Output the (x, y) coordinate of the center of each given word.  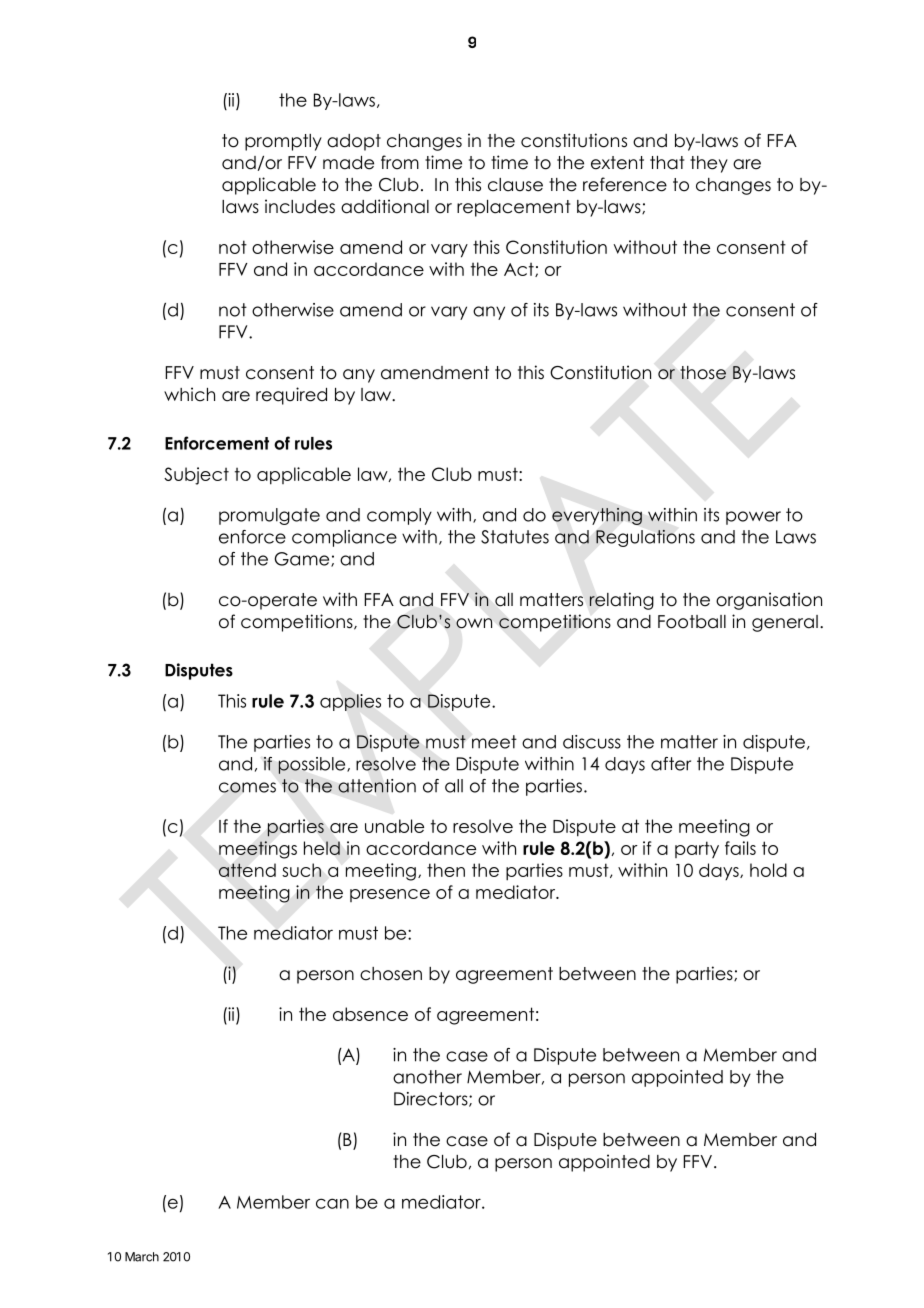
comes (247, 787)
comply (399, 516)
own (474, 623)
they (709, 164)
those (703, 373)
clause (515, 185)
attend (247, 870)
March (142, 1257)
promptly (283, 142)
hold (768, 870)
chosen (391, 974)
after (671, 764)
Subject (196, 476)
